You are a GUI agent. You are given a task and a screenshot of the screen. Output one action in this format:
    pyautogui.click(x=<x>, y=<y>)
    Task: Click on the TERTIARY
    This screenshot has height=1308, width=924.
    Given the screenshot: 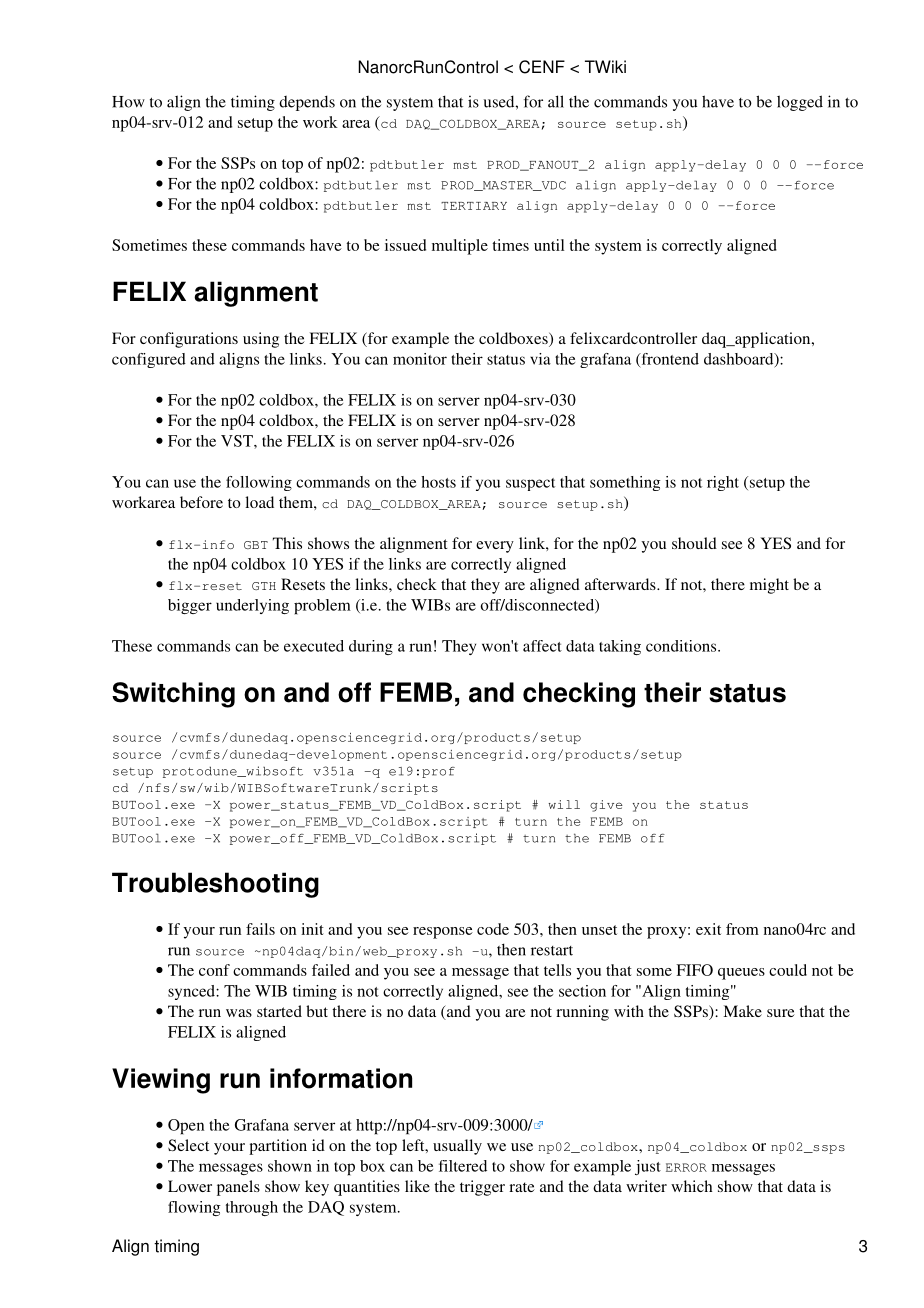 What is the action you would take?
    pyautogui.click(x=474, y=206)
